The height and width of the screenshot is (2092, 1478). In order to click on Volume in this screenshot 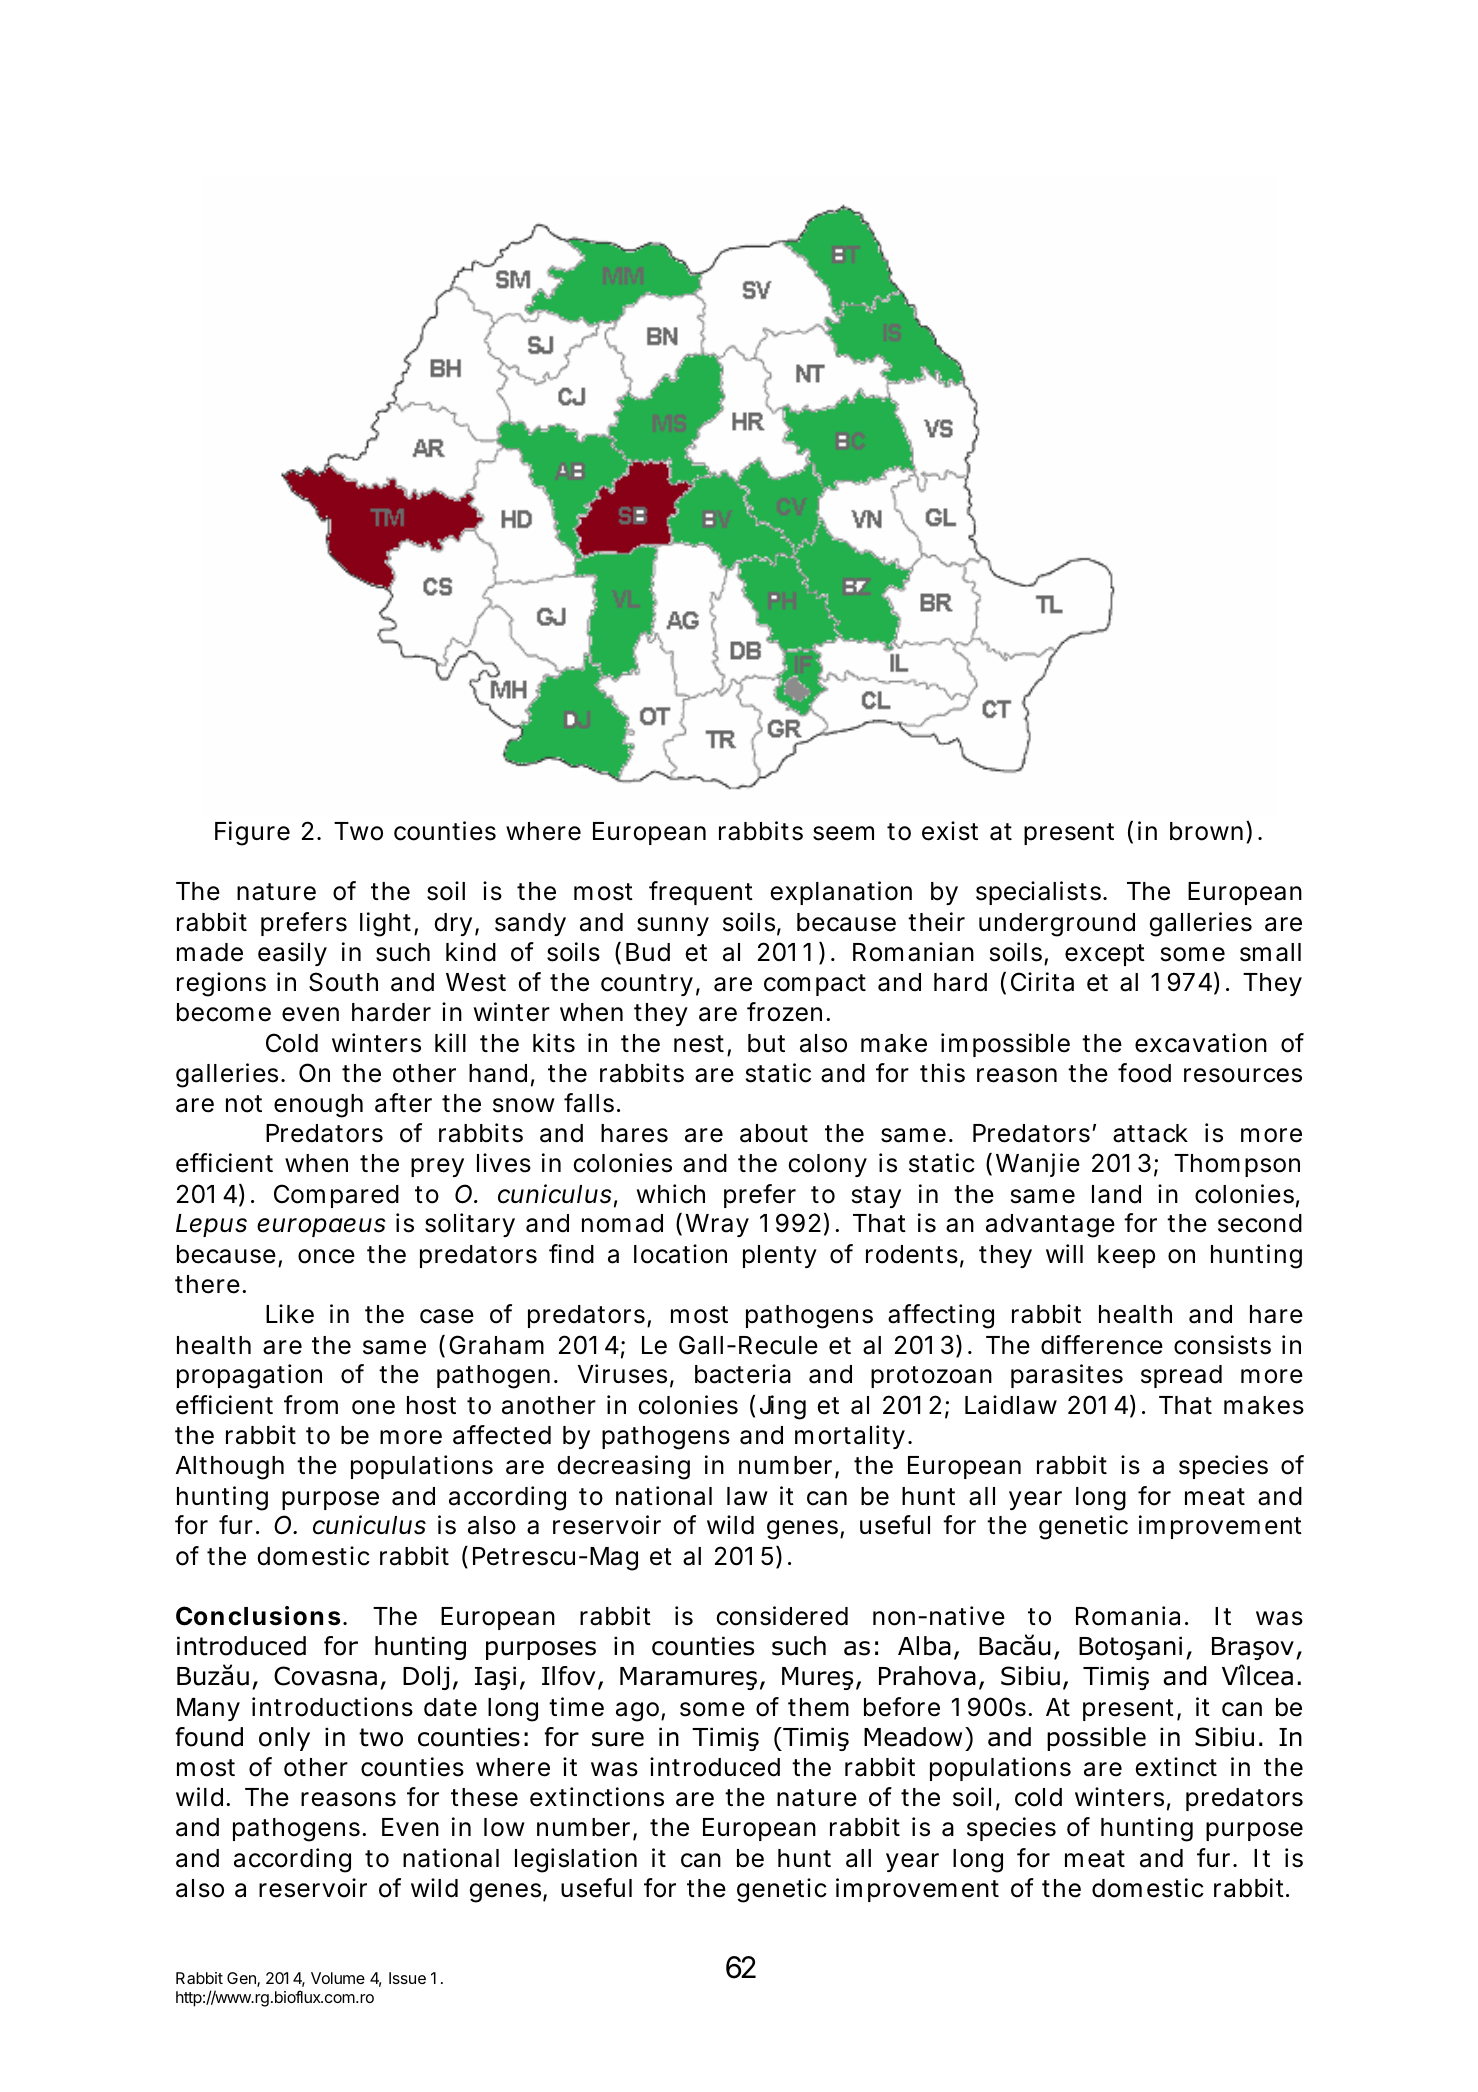, I will do `click(338, 1978)`.
